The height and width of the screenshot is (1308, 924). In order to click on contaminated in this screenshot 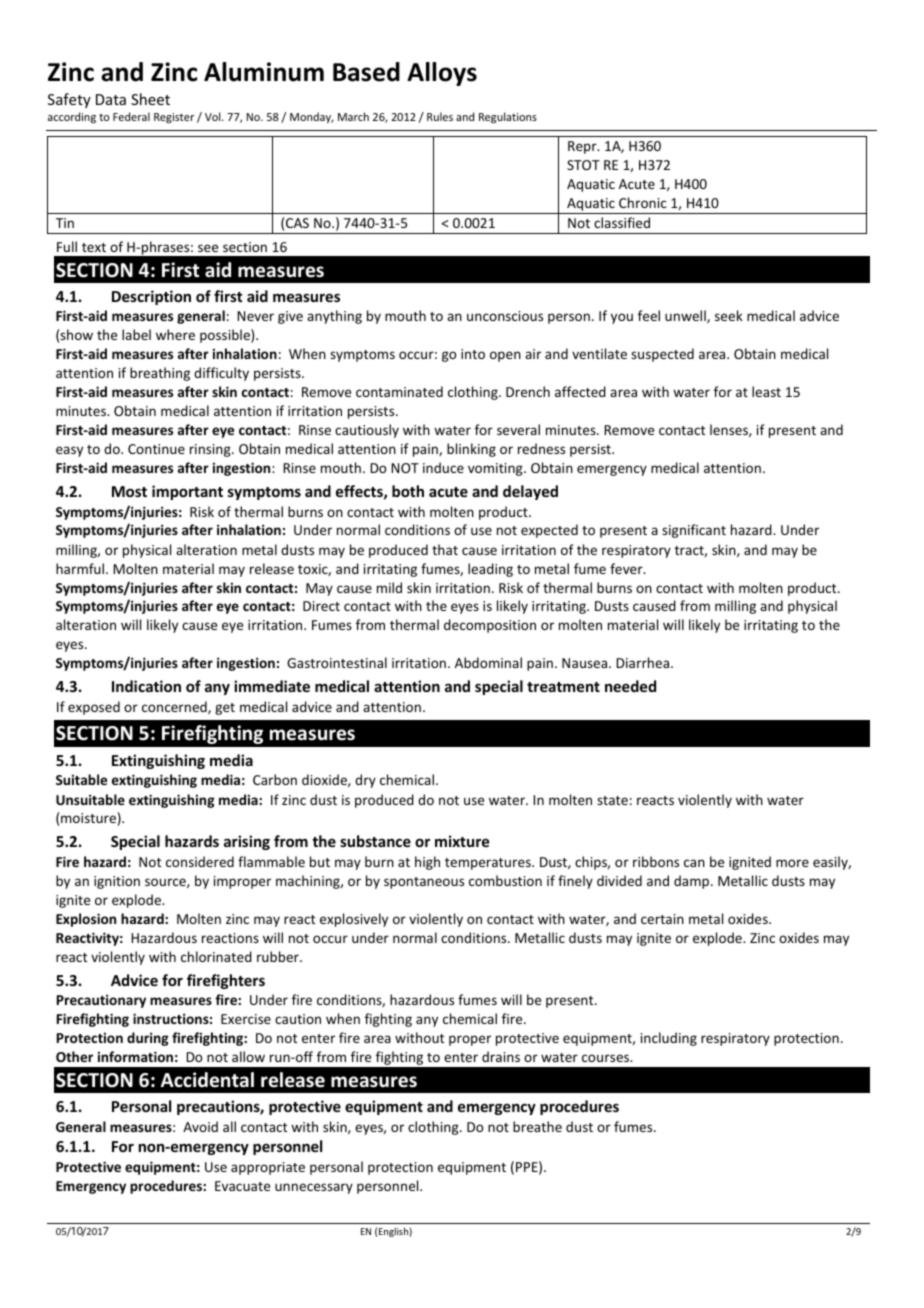, I will do `click(399, 391)`.
